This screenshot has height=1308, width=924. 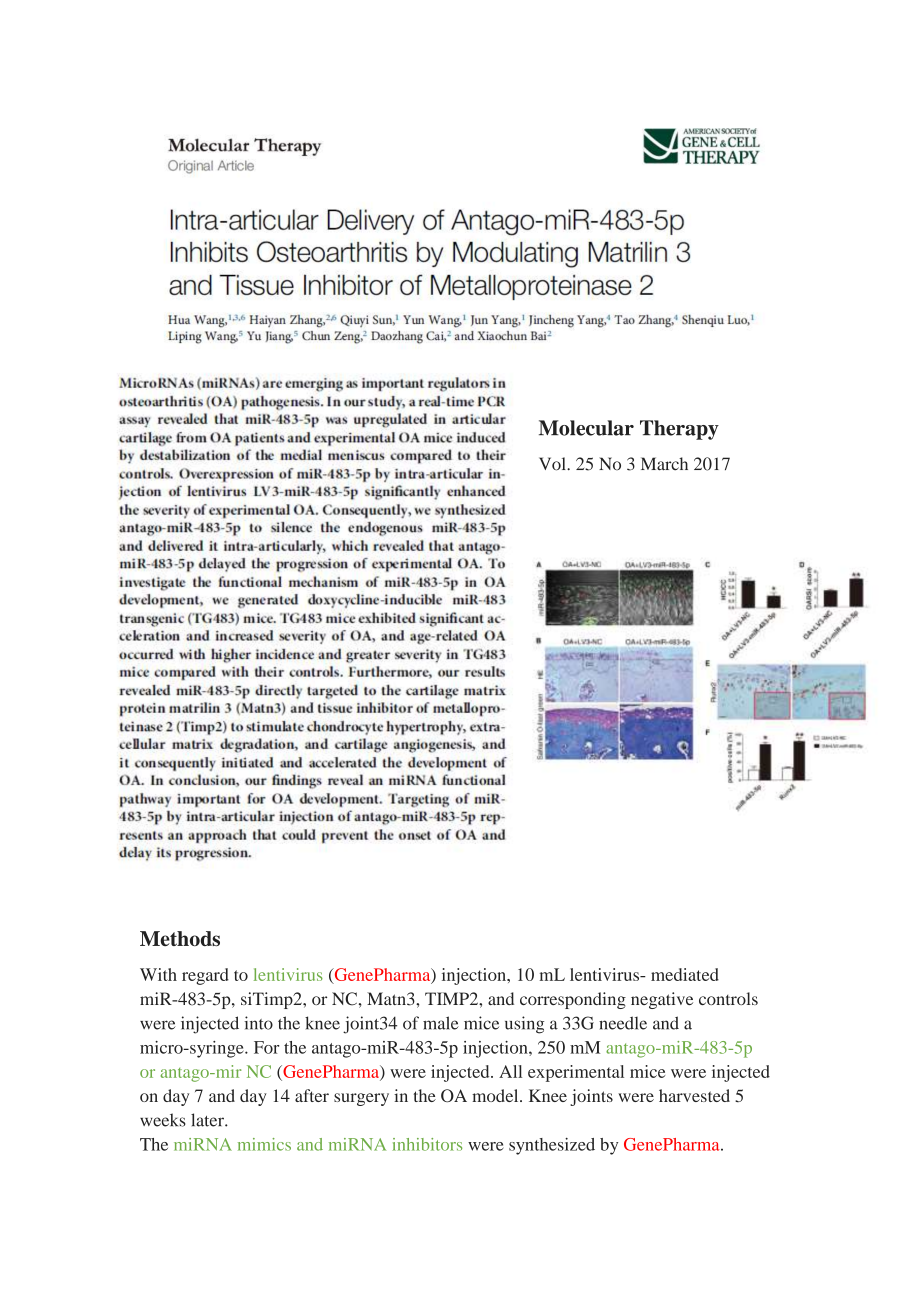 I want to click on corresponding, so click(x=573, y=1000).
